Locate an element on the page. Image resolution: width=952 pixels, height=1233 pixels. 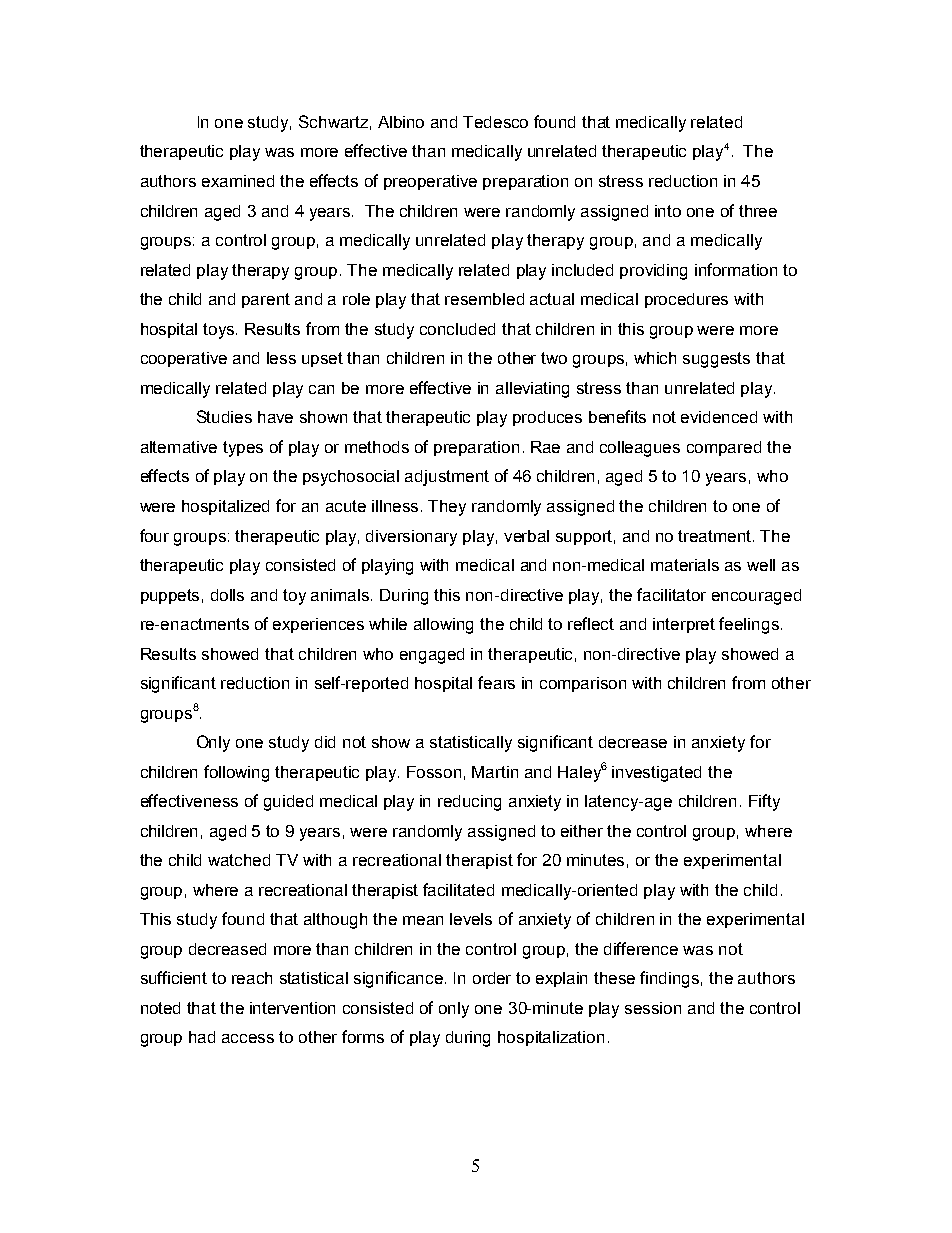
materials is located at coordinates (685, 565).
